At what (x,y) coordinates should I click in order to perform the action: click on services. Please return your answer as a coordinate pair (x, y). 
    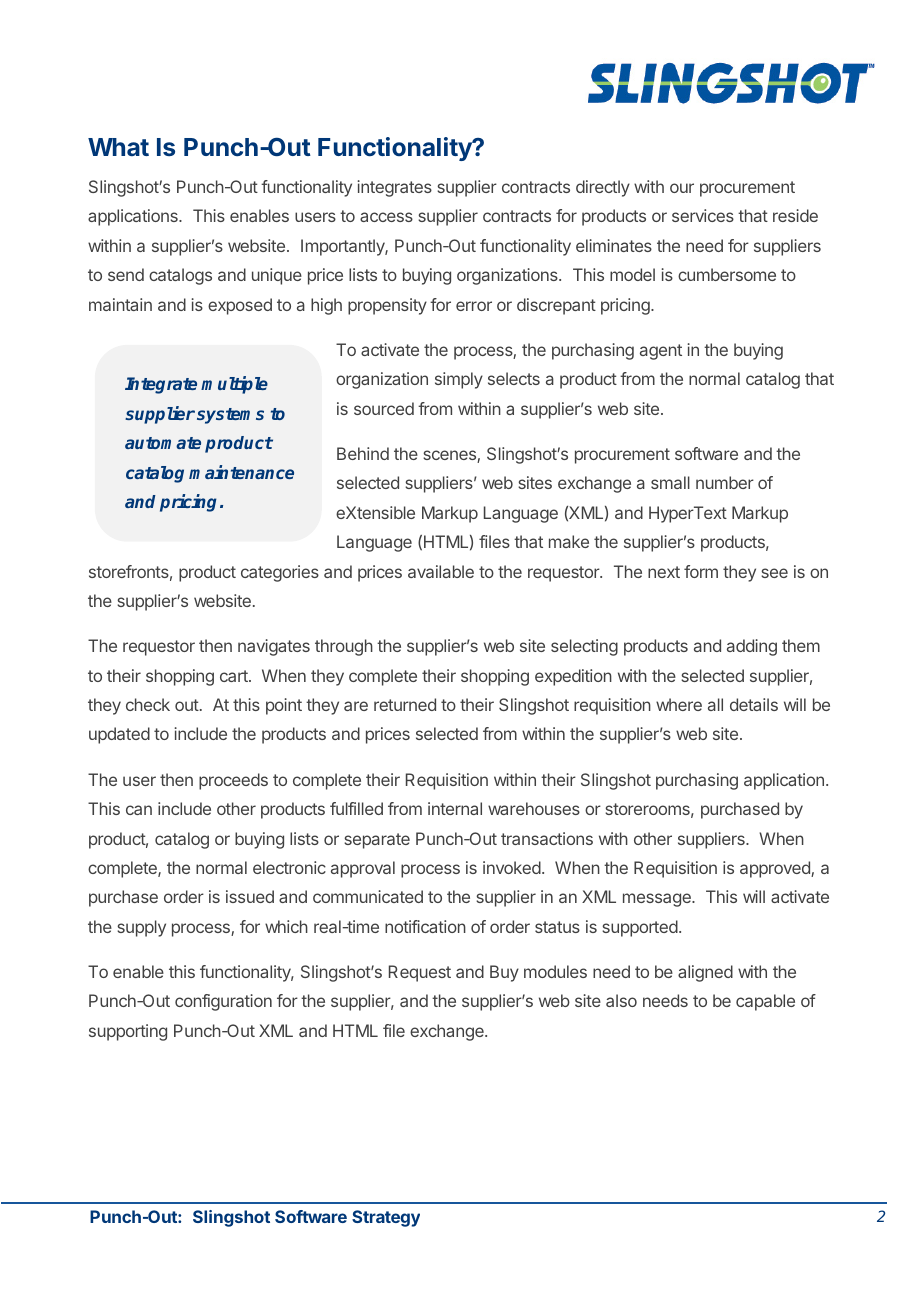
    Looking at the image, I should click on (703, 215).
